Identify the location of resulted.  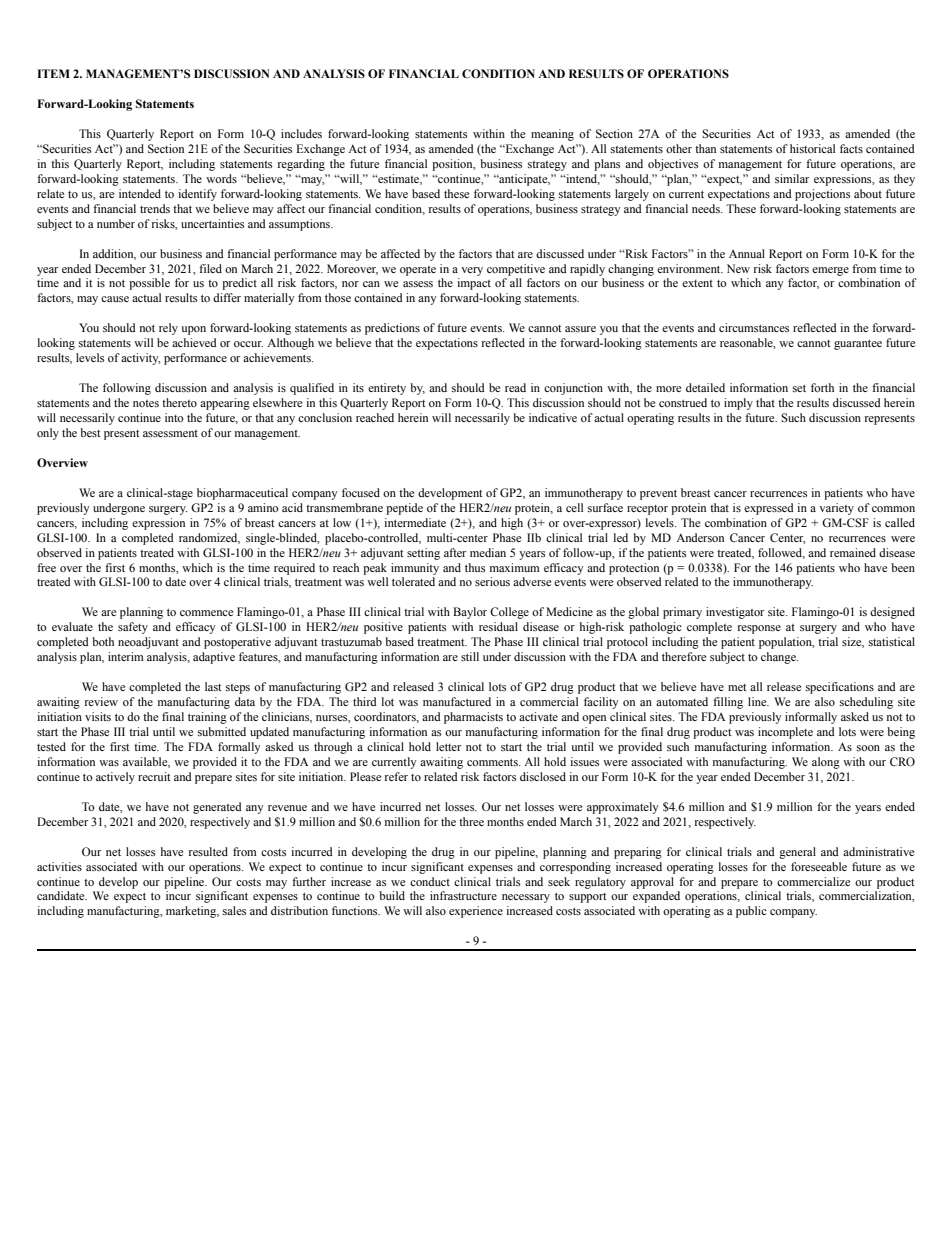
(208, 851).
